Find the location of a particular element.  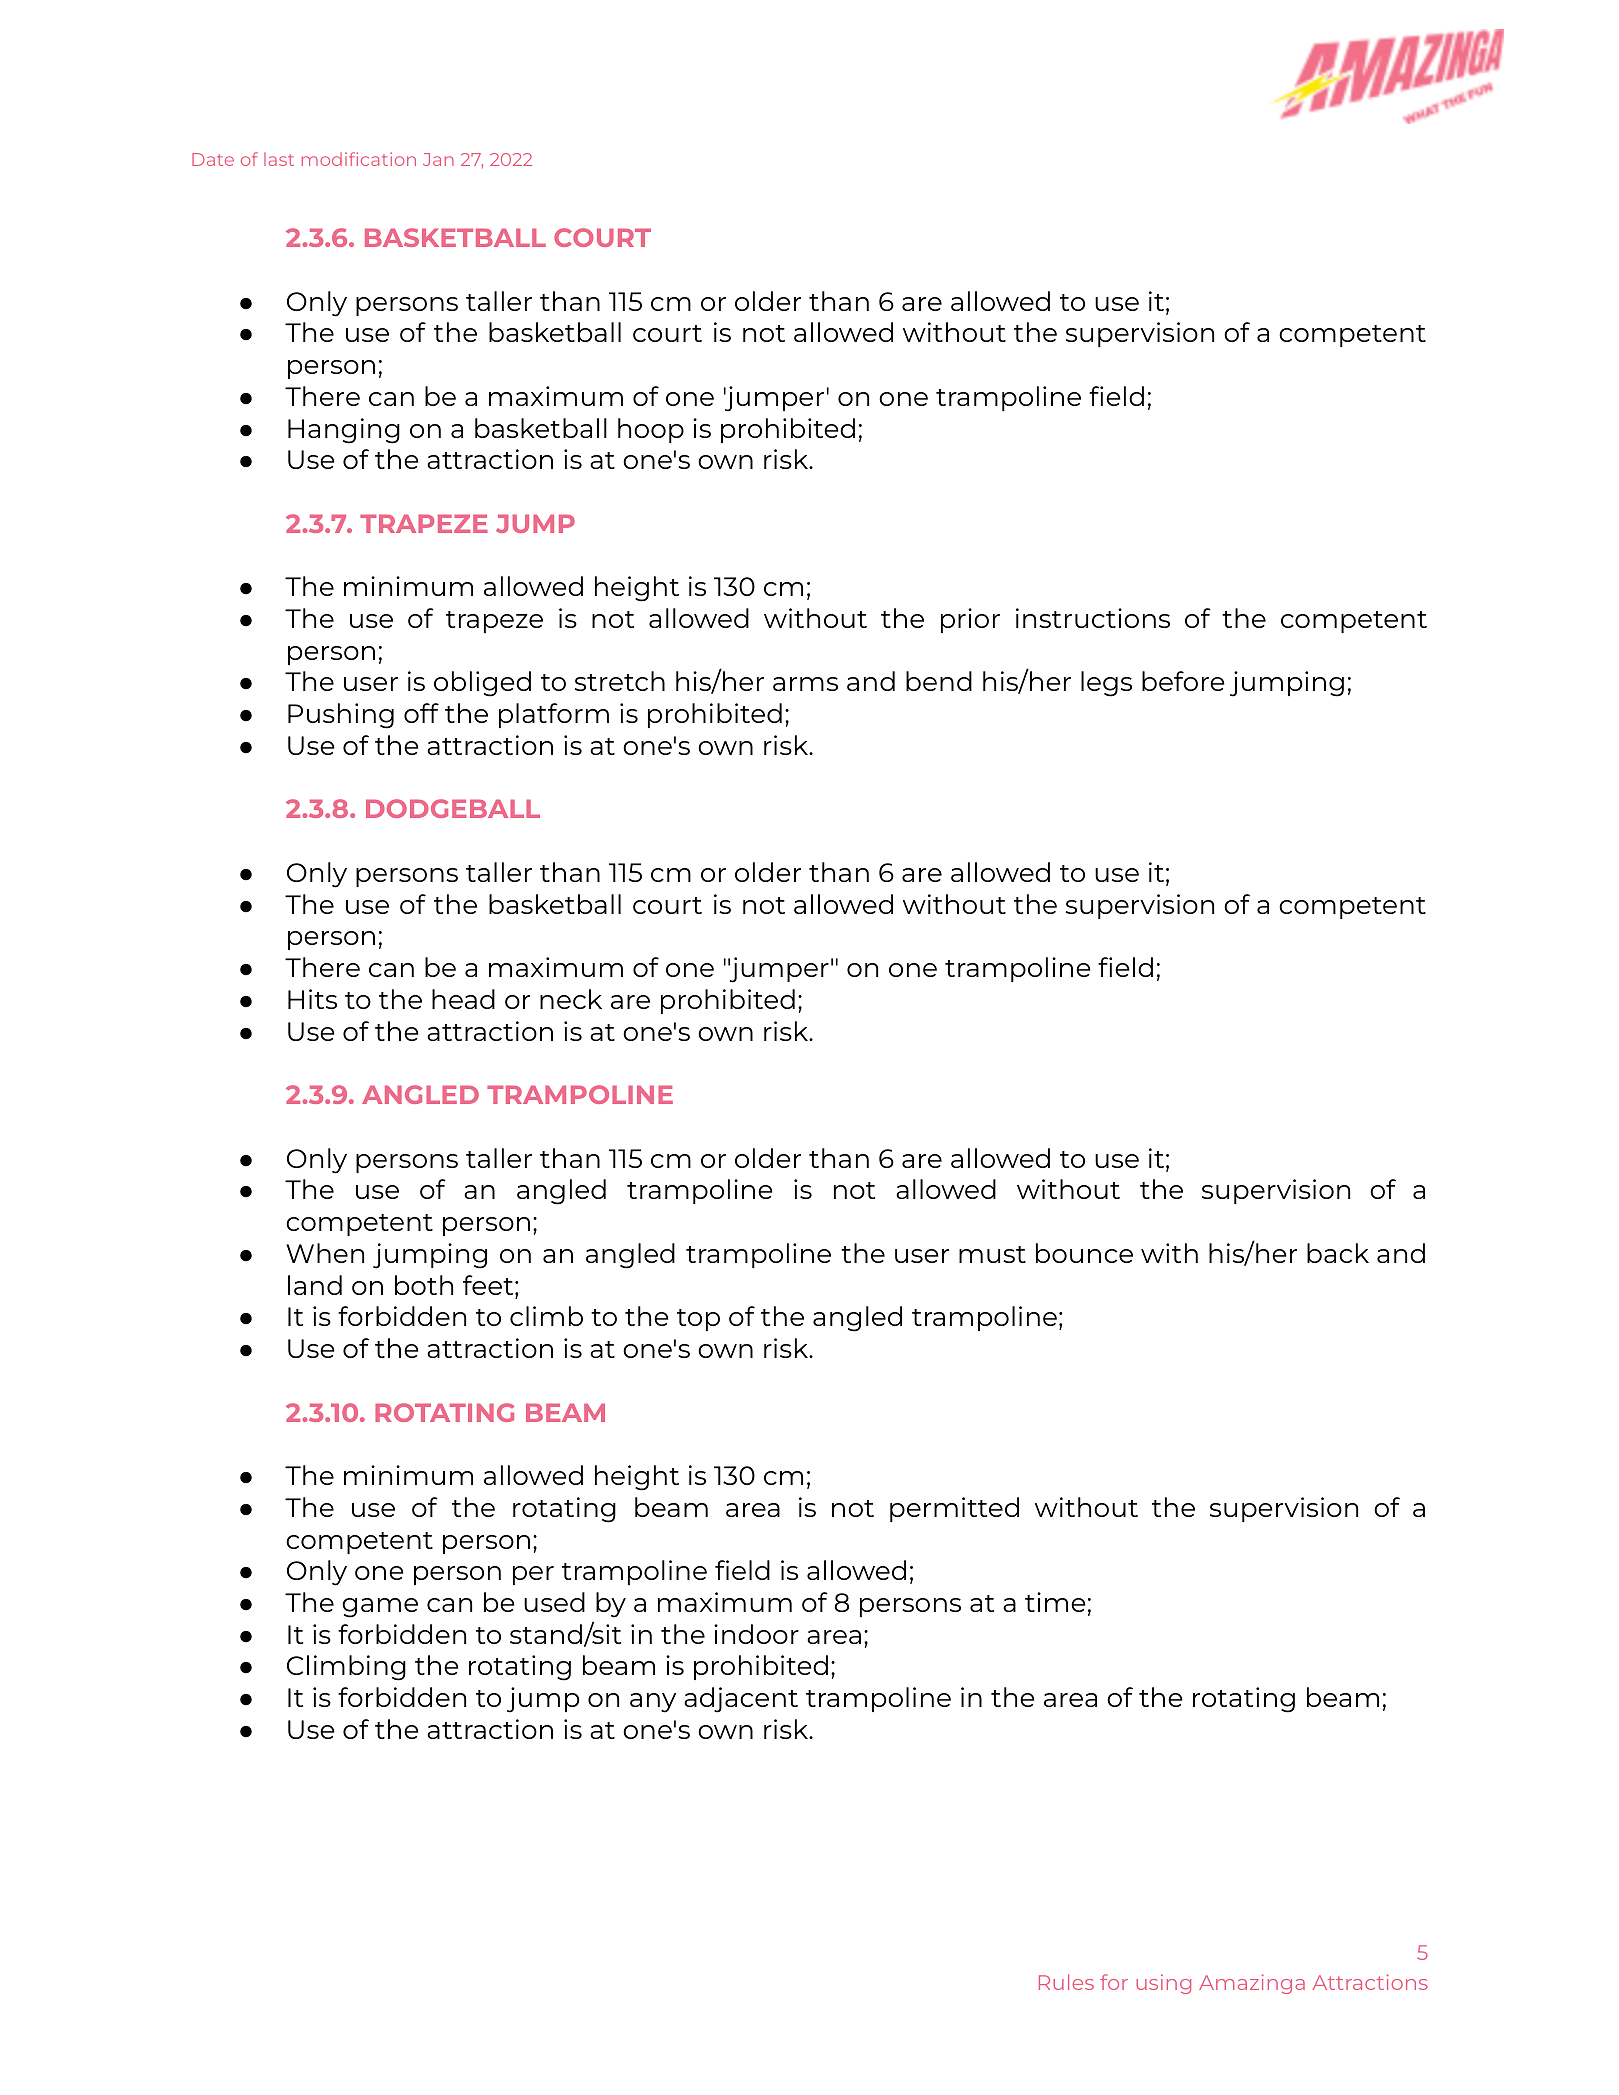

Pushing is located at coordinates (341, 716).
